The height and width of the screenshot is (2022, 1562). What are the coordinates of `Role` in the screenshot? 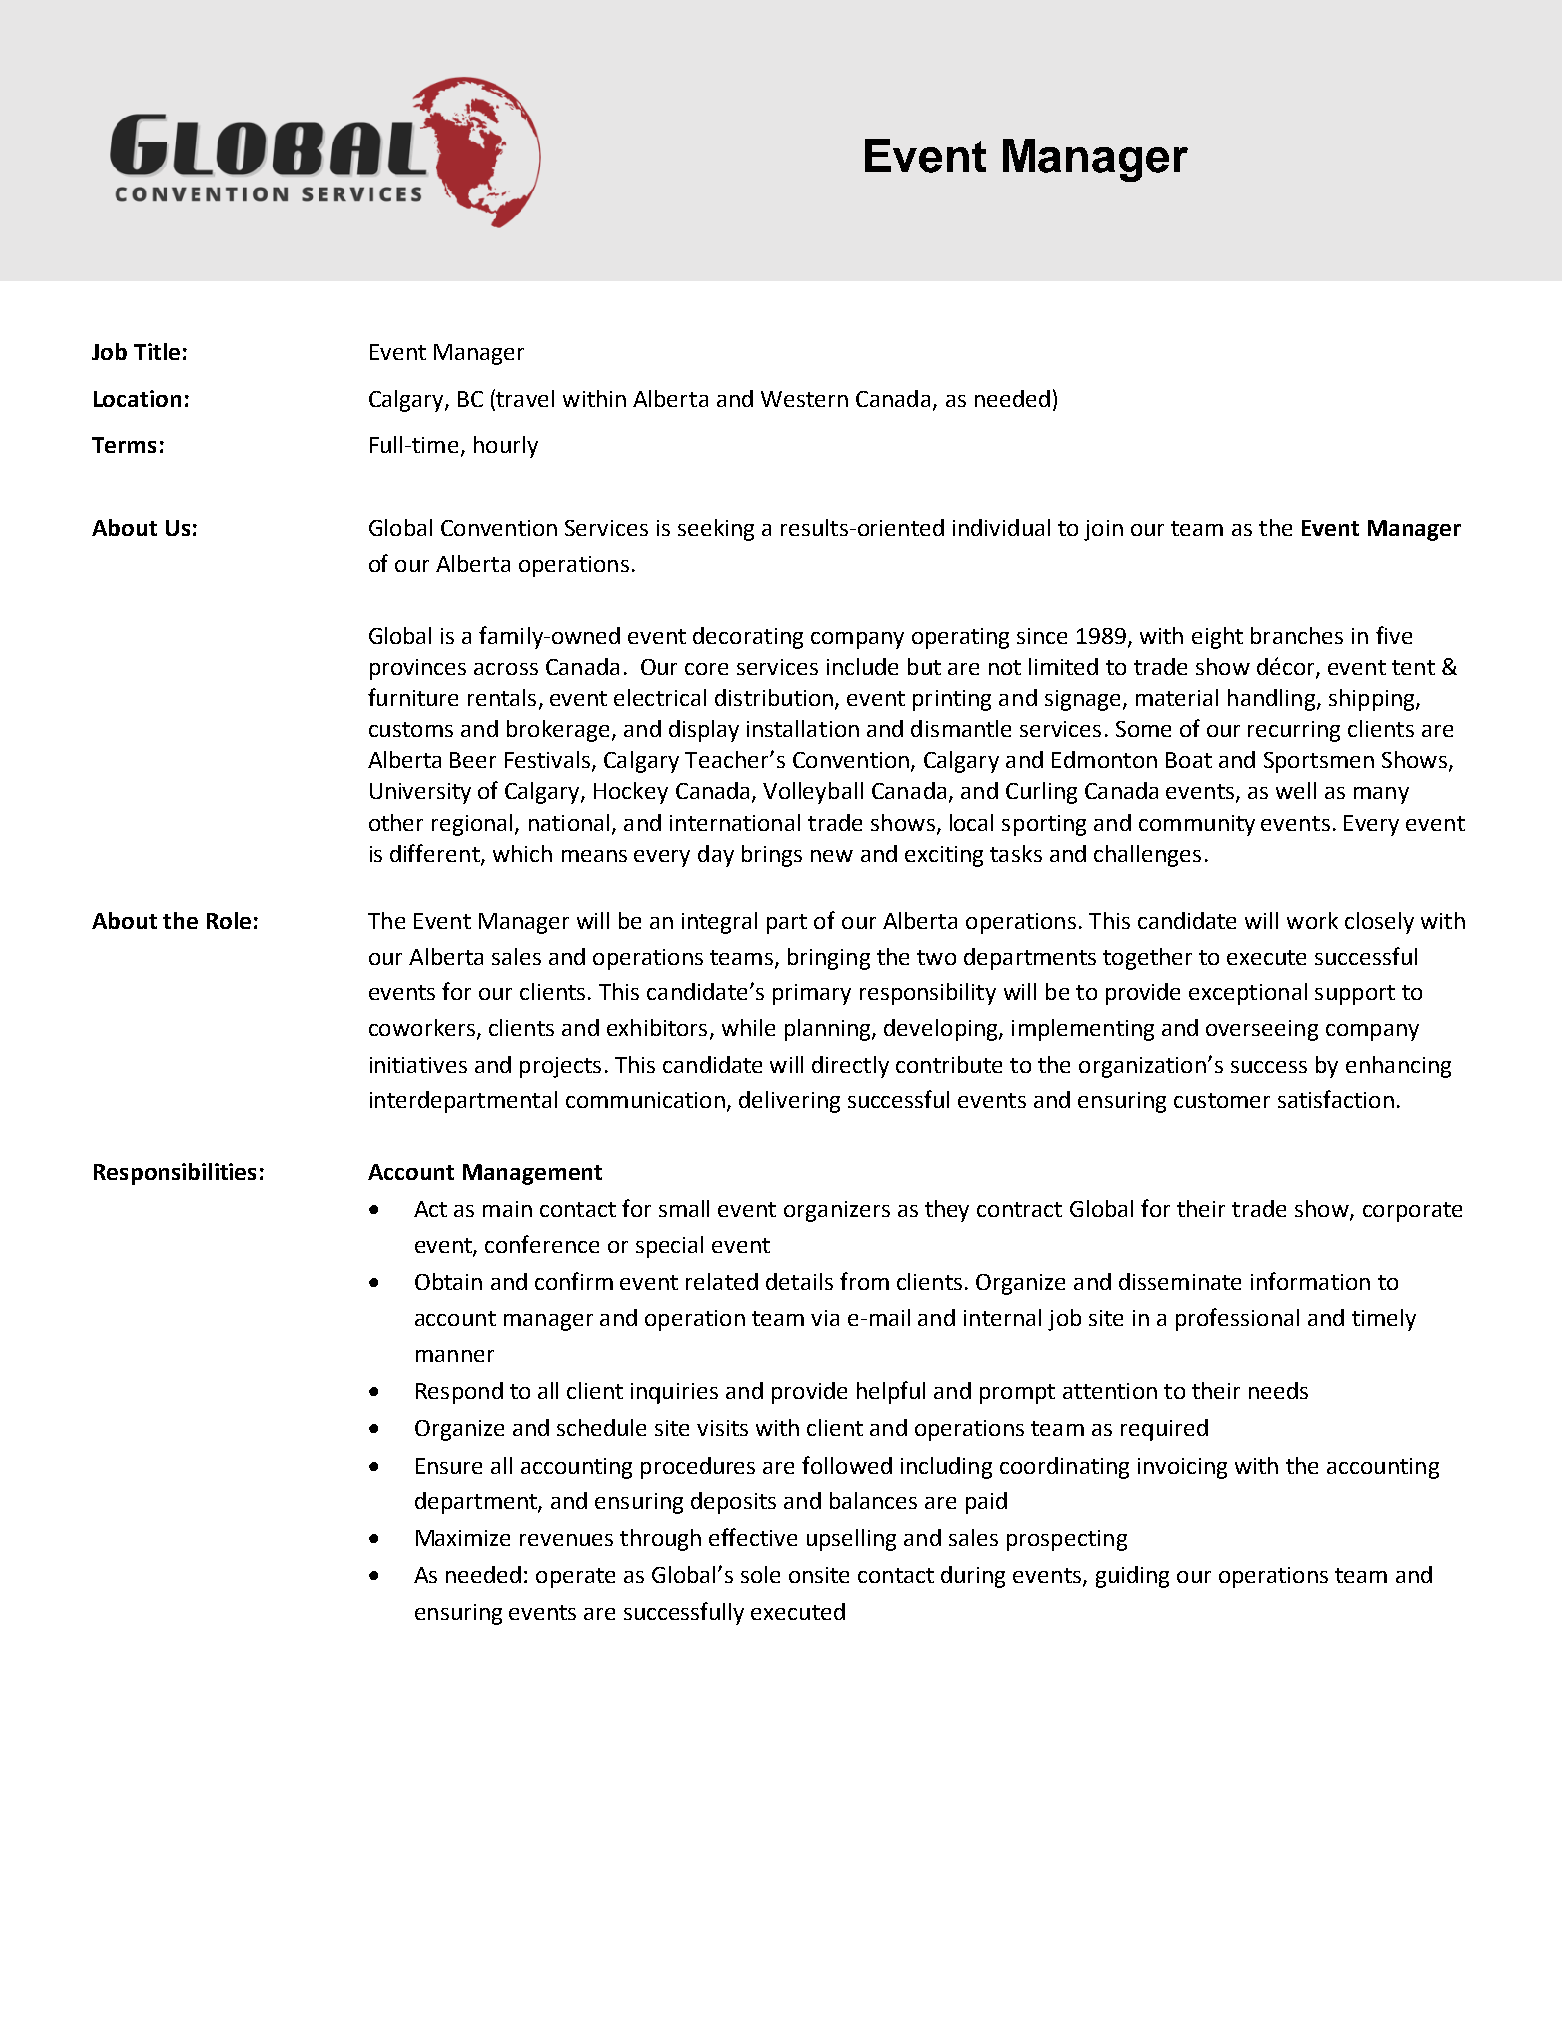 It's located at (229, 920).
